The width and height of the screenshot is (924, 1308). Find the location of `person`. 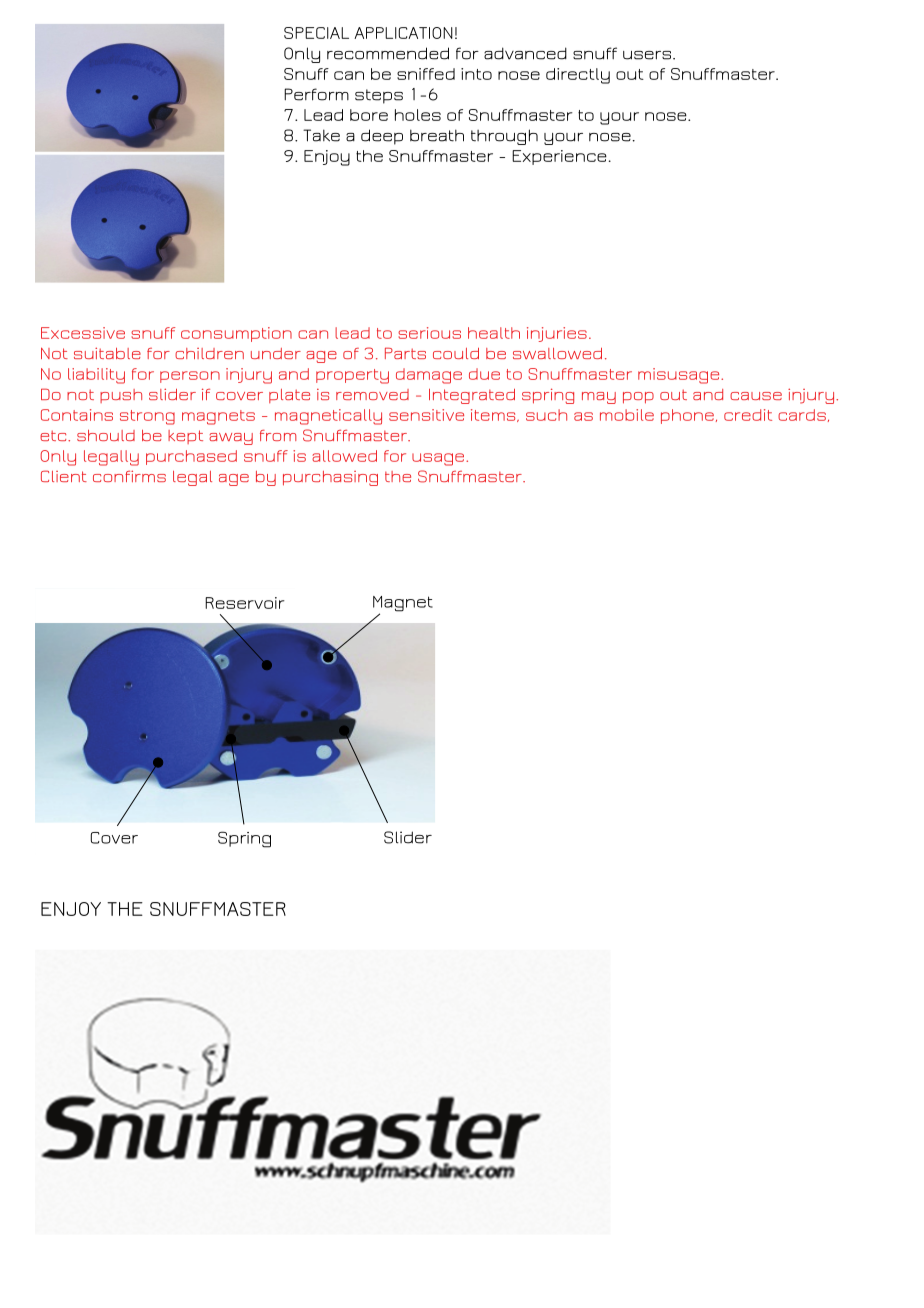

person is located at coordinates (190, 377).
